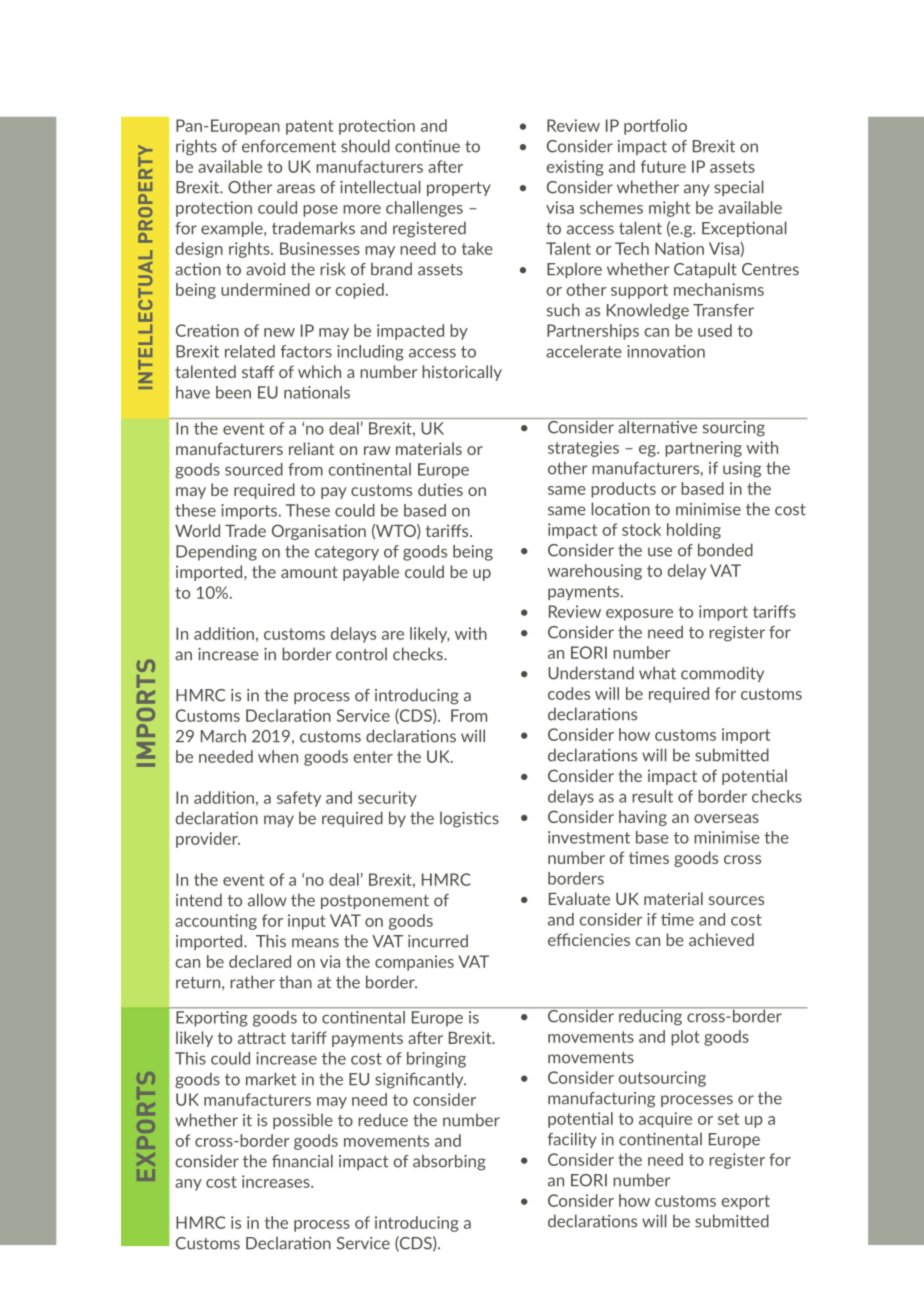  Describe the element at coordinates (665, 1120) in the screenshot. I see `acquire` at that location.
